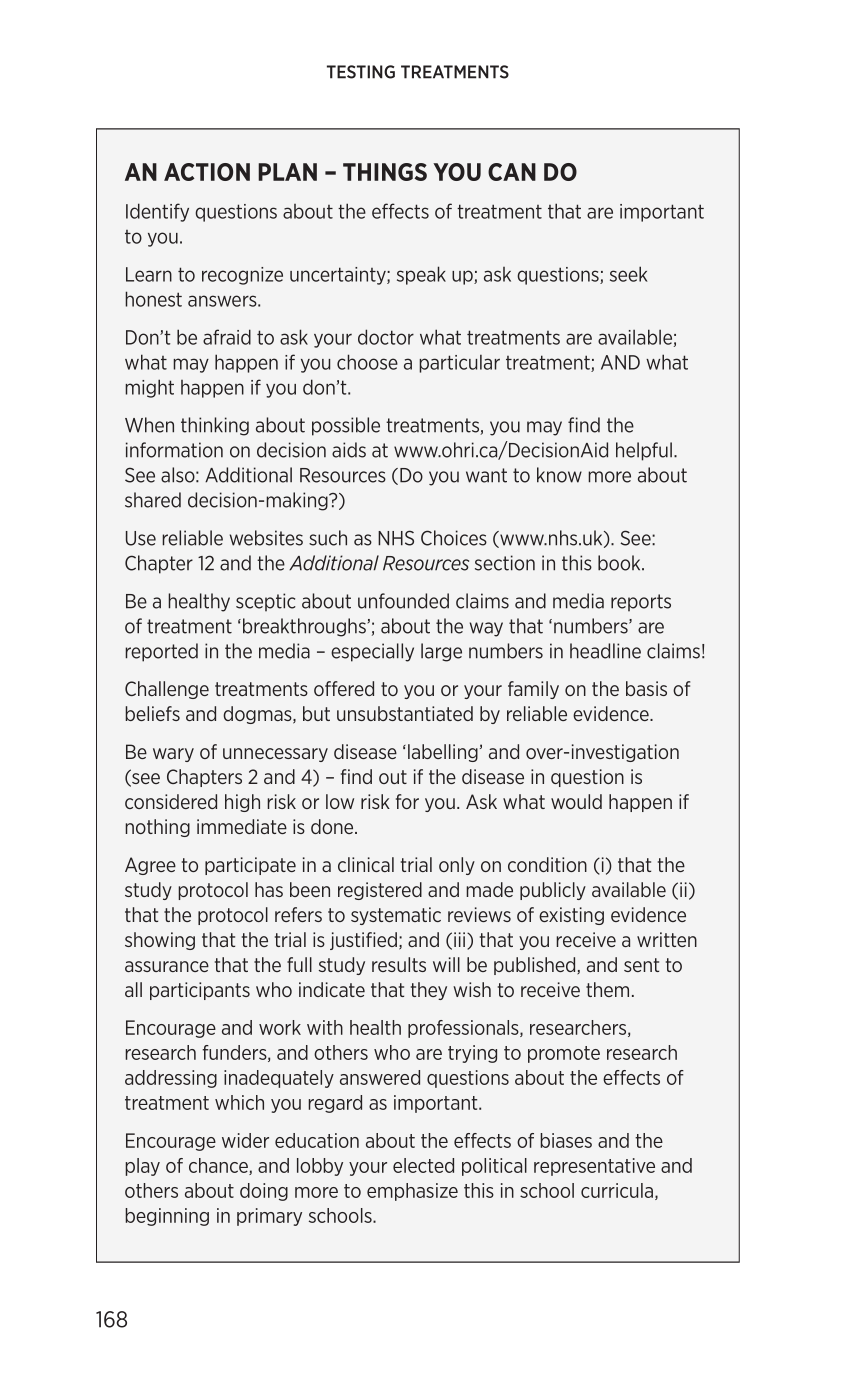 This screenshot has height=1391, width=868. What do you see at coordinates (167, 1217) in the screenshot?
I see `beginning` at bounding box center [167, 1217].
